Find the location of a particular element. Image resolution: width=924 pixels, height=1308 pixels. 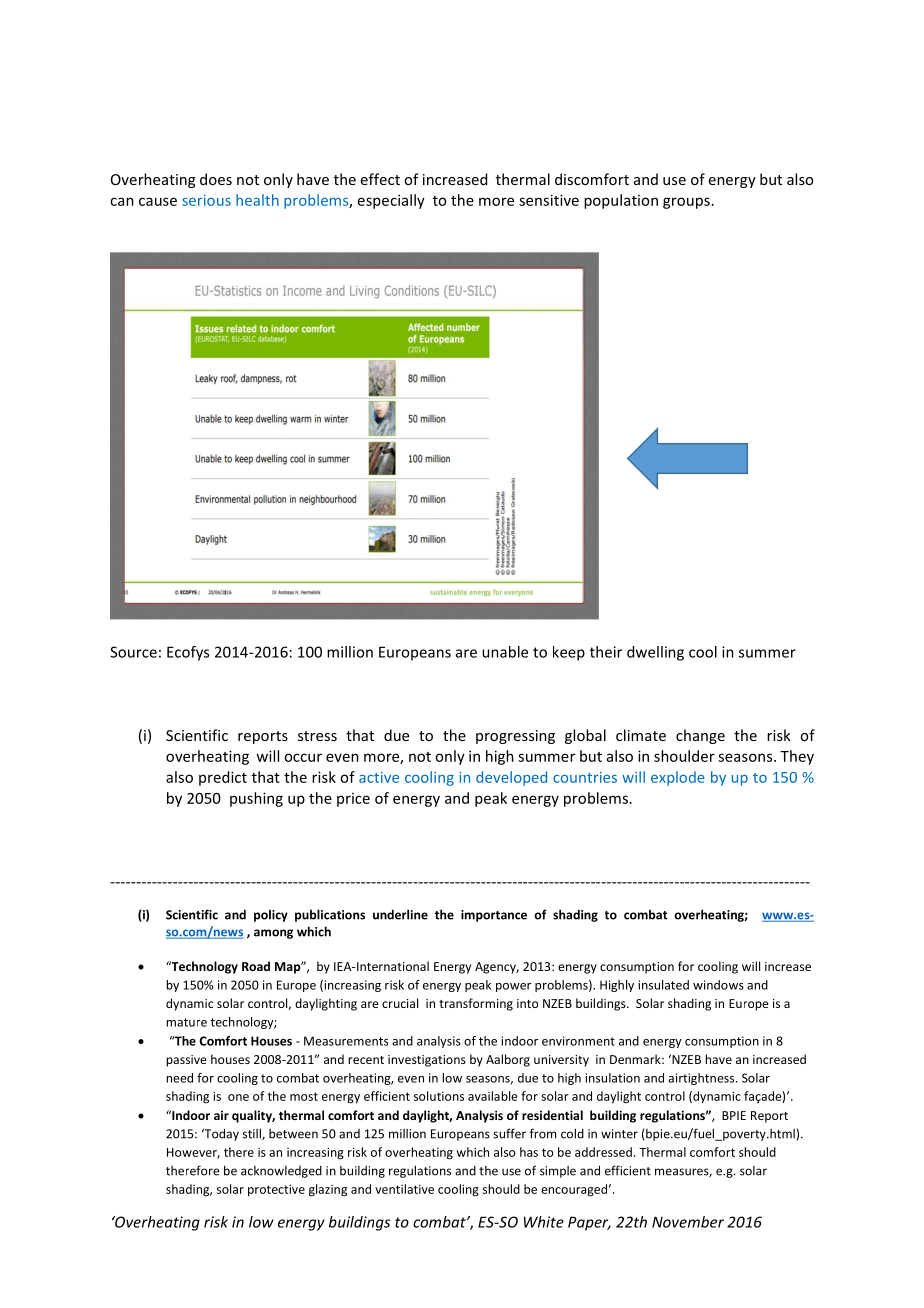

groups is located at coordinates (686, 203).
